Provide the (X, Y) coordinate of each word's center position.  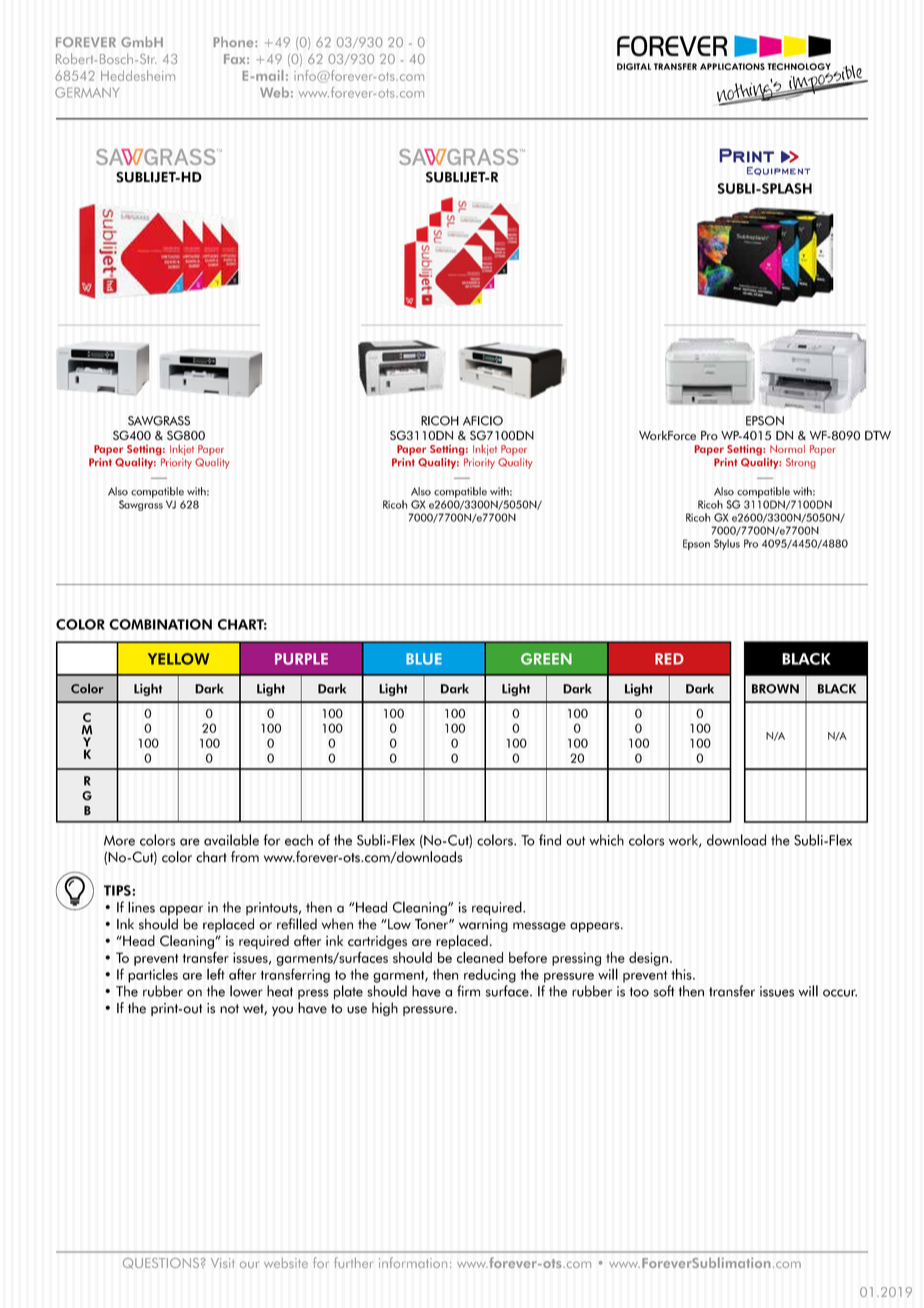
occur (840, 993)
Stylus (727, 544)
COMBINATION (160, 624)
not (229, 1009)
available (231, 840)
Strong (801, 463)
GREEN (546, 659)
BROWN (775, 689)
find (550, 840)
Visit (223, 1263)
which (606, 840)
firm (468, 991)
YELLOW (178, 659)
